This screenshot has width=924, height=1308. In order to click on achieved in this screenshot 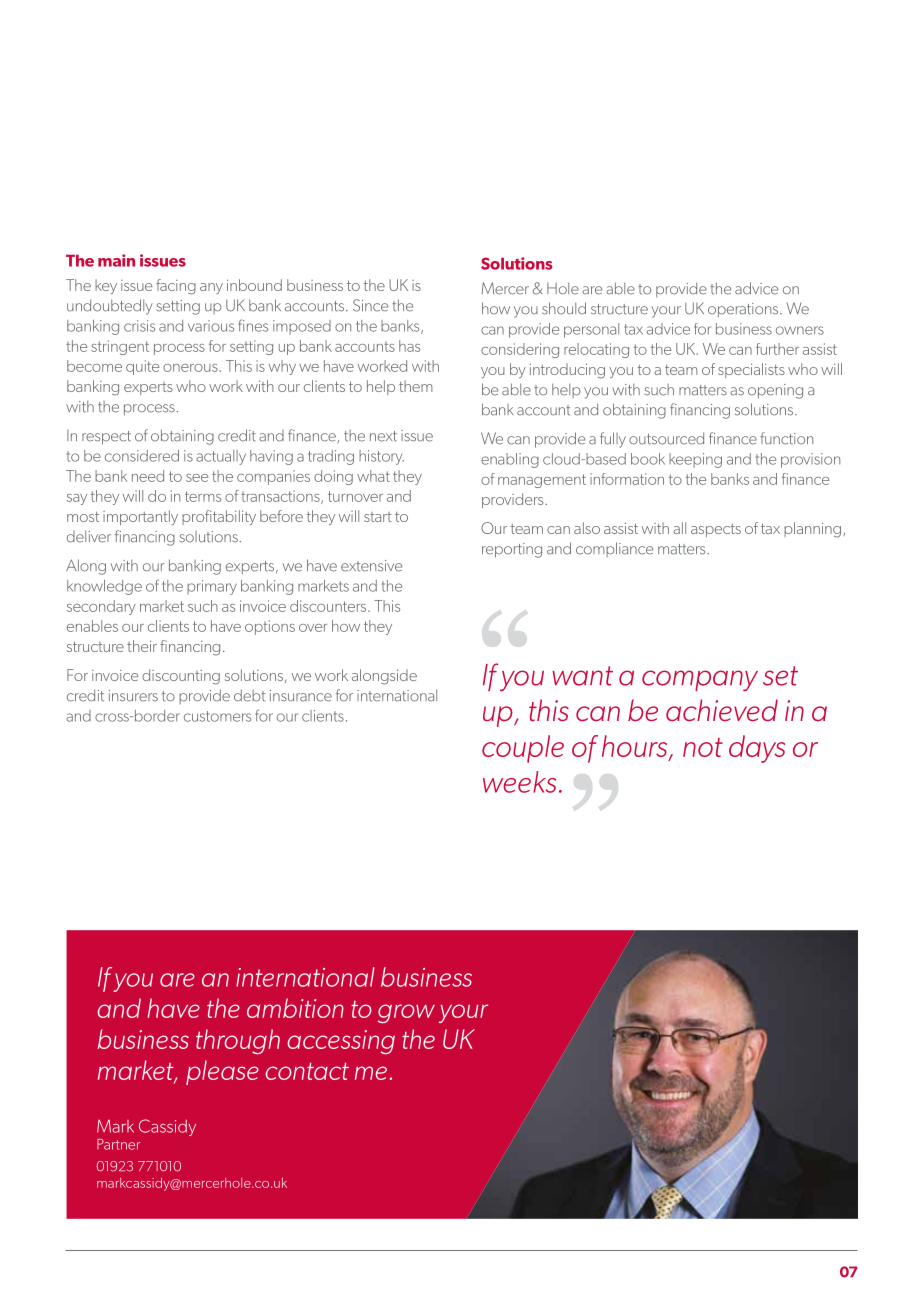, I will do `click(722, 710)`.
